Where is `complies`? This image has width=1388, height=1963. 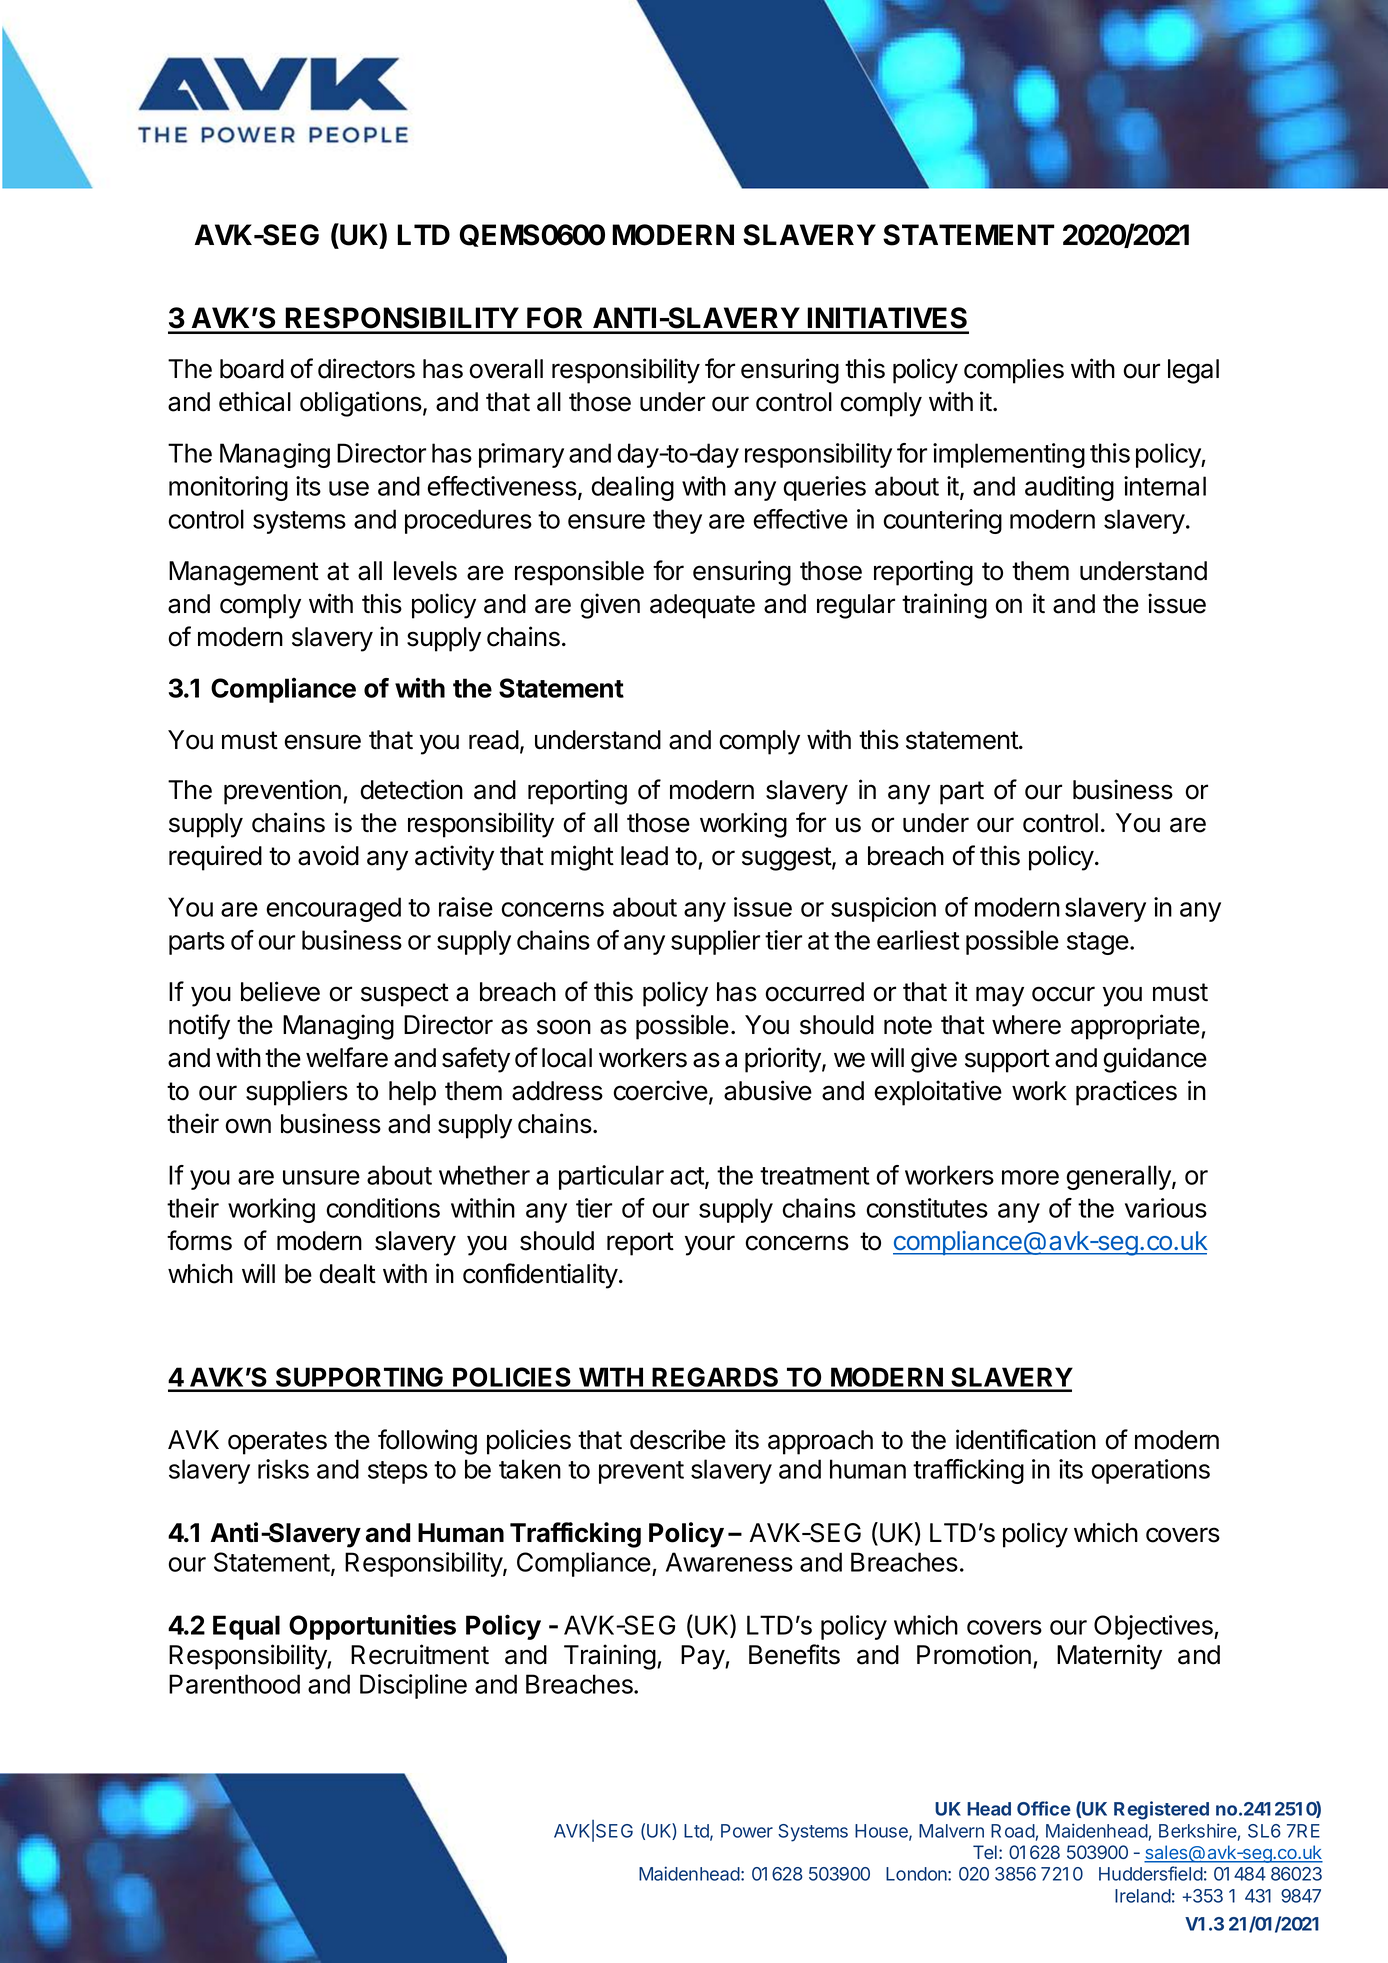 complies is located at coordinates (1014, 371).
